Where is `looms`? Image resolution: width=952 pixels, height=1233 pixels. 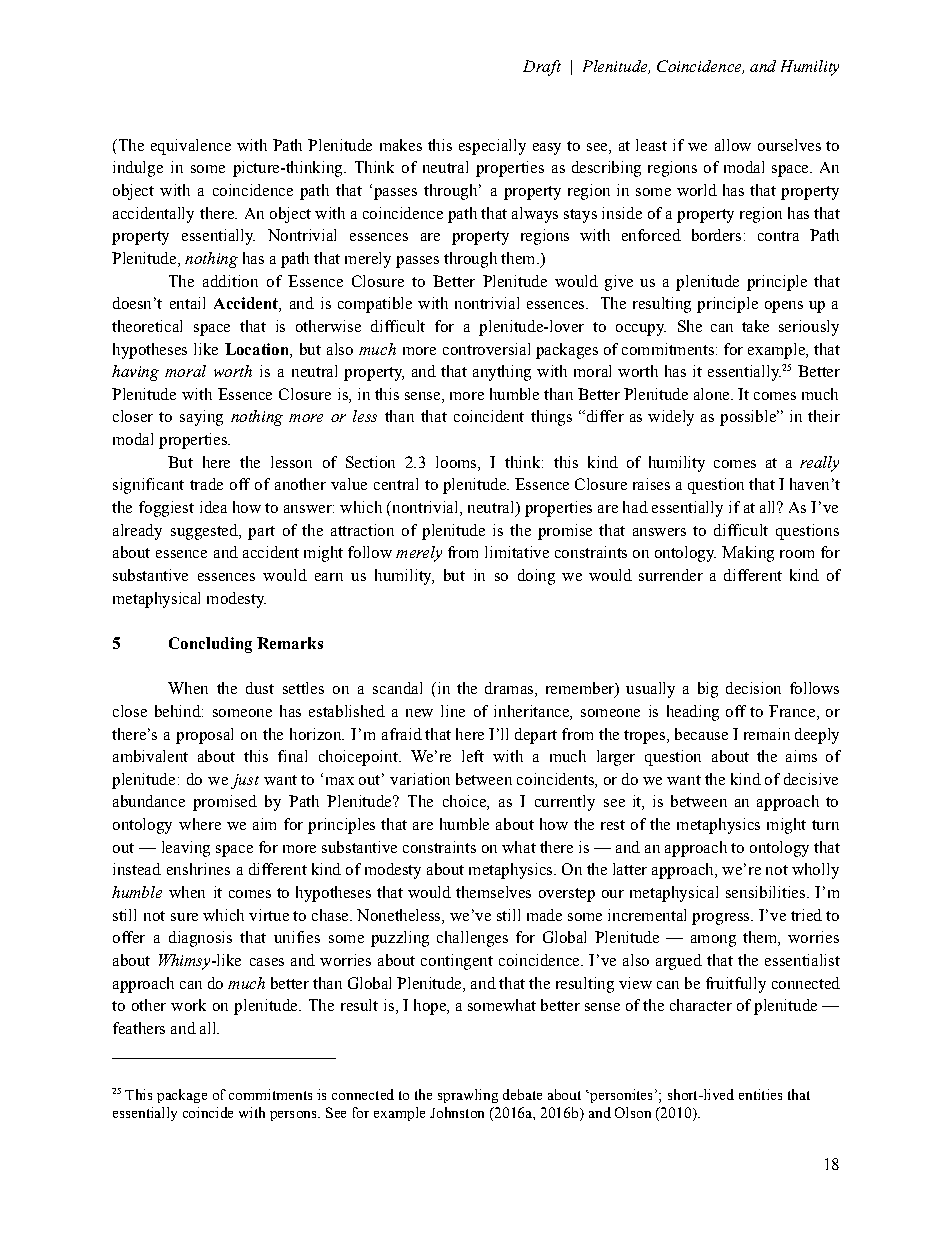 looms is located at coordinates (457, 462).
